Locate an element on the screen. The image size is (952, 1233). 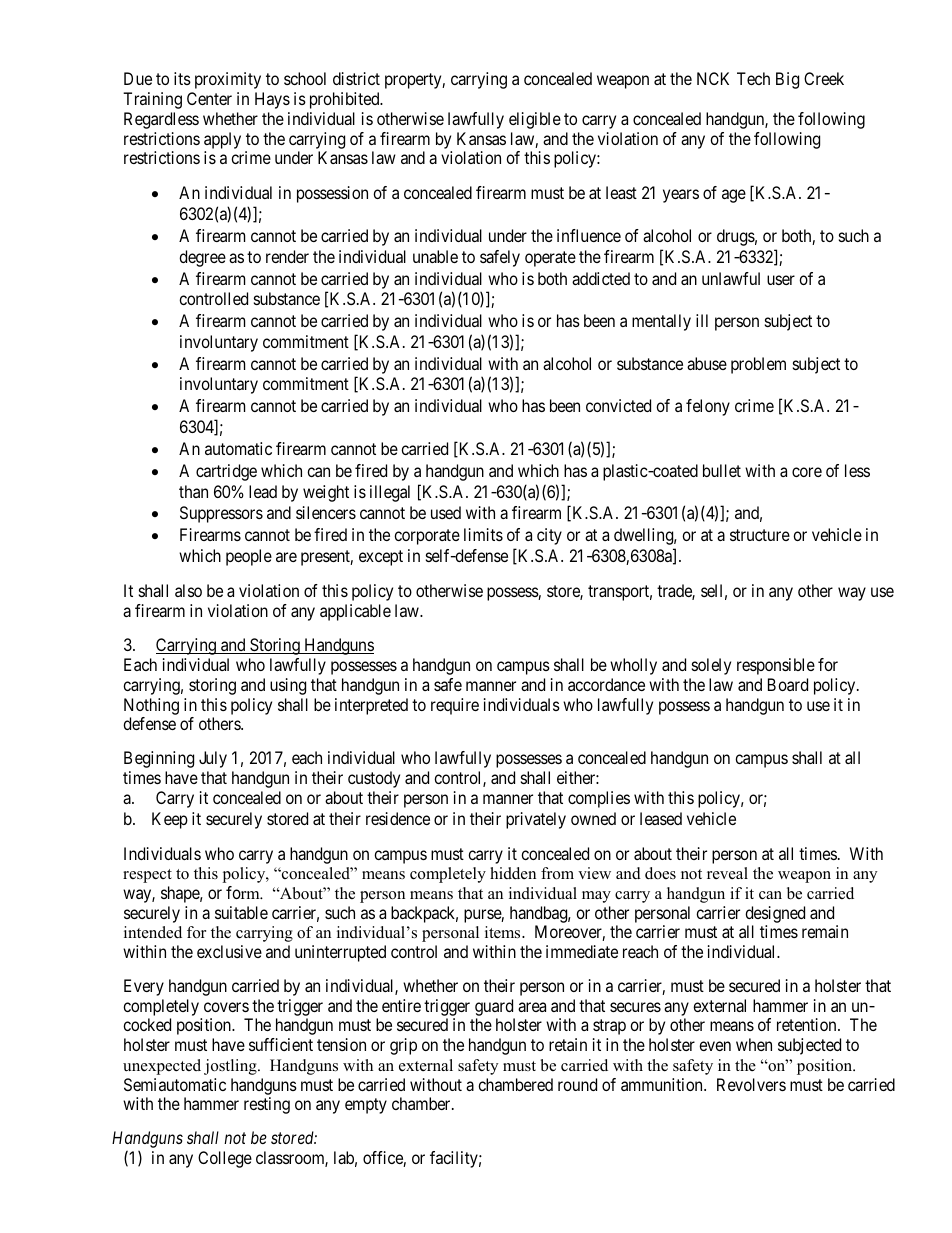
Tech is located at coordinates (753, 78).
